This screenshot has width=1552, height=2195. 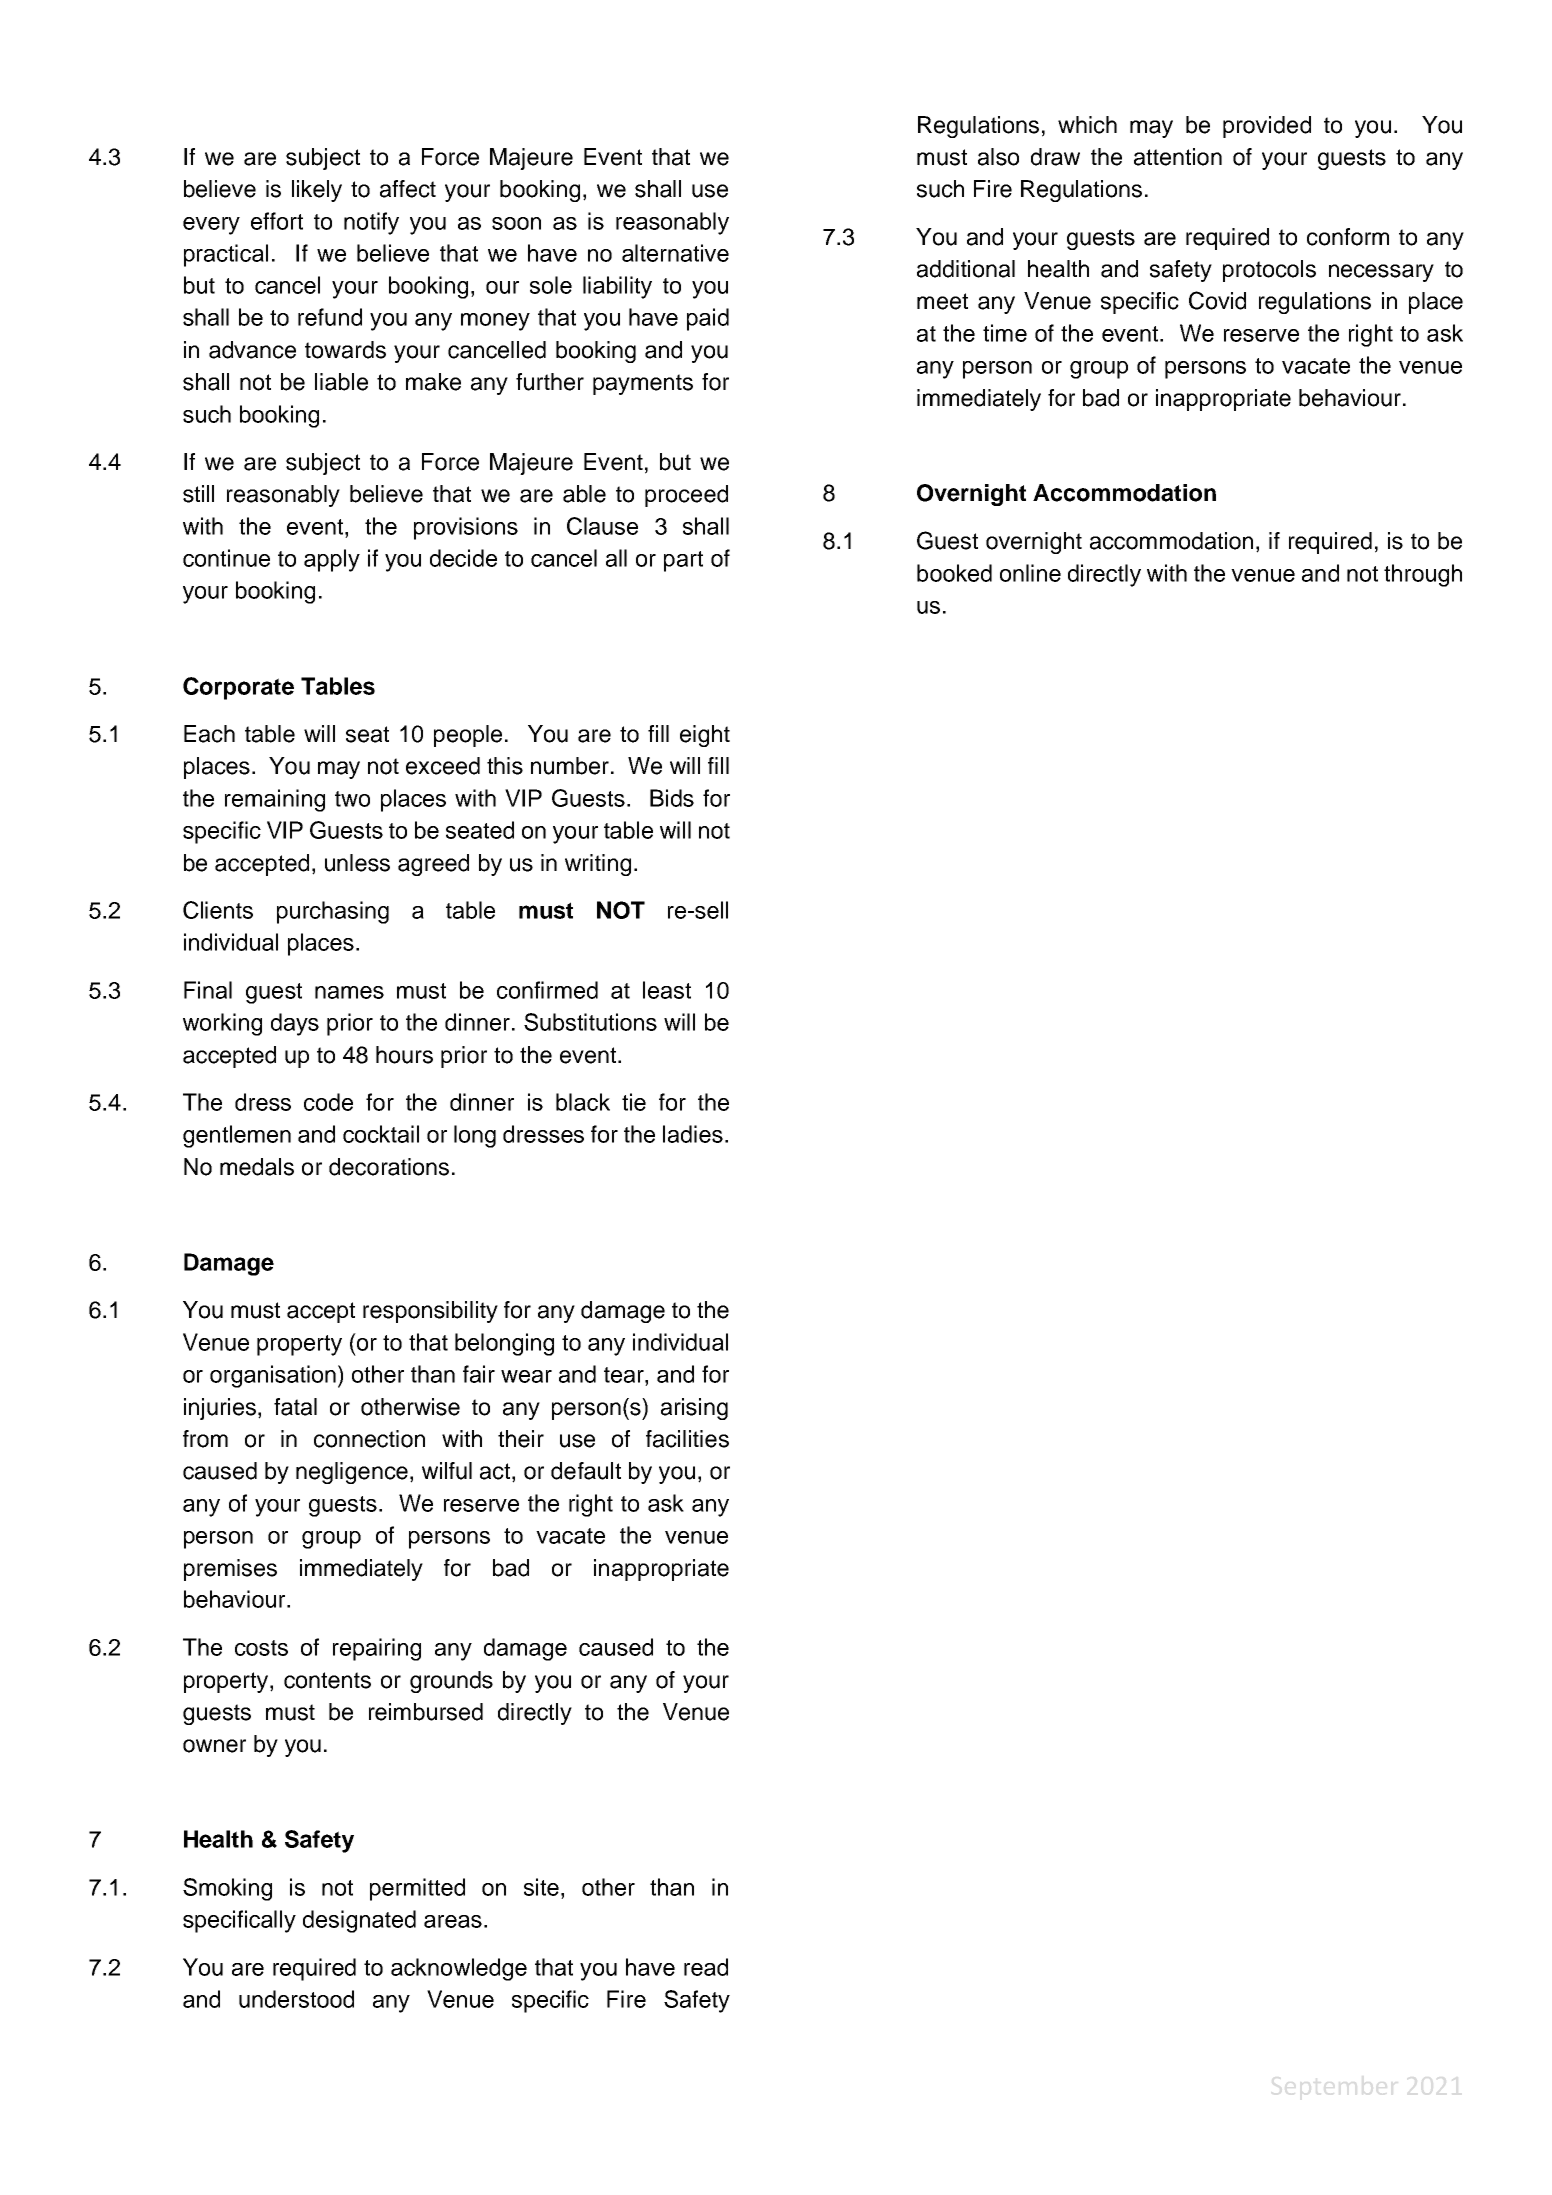 I want to click on facilities, so click(x=687, y=1439).
